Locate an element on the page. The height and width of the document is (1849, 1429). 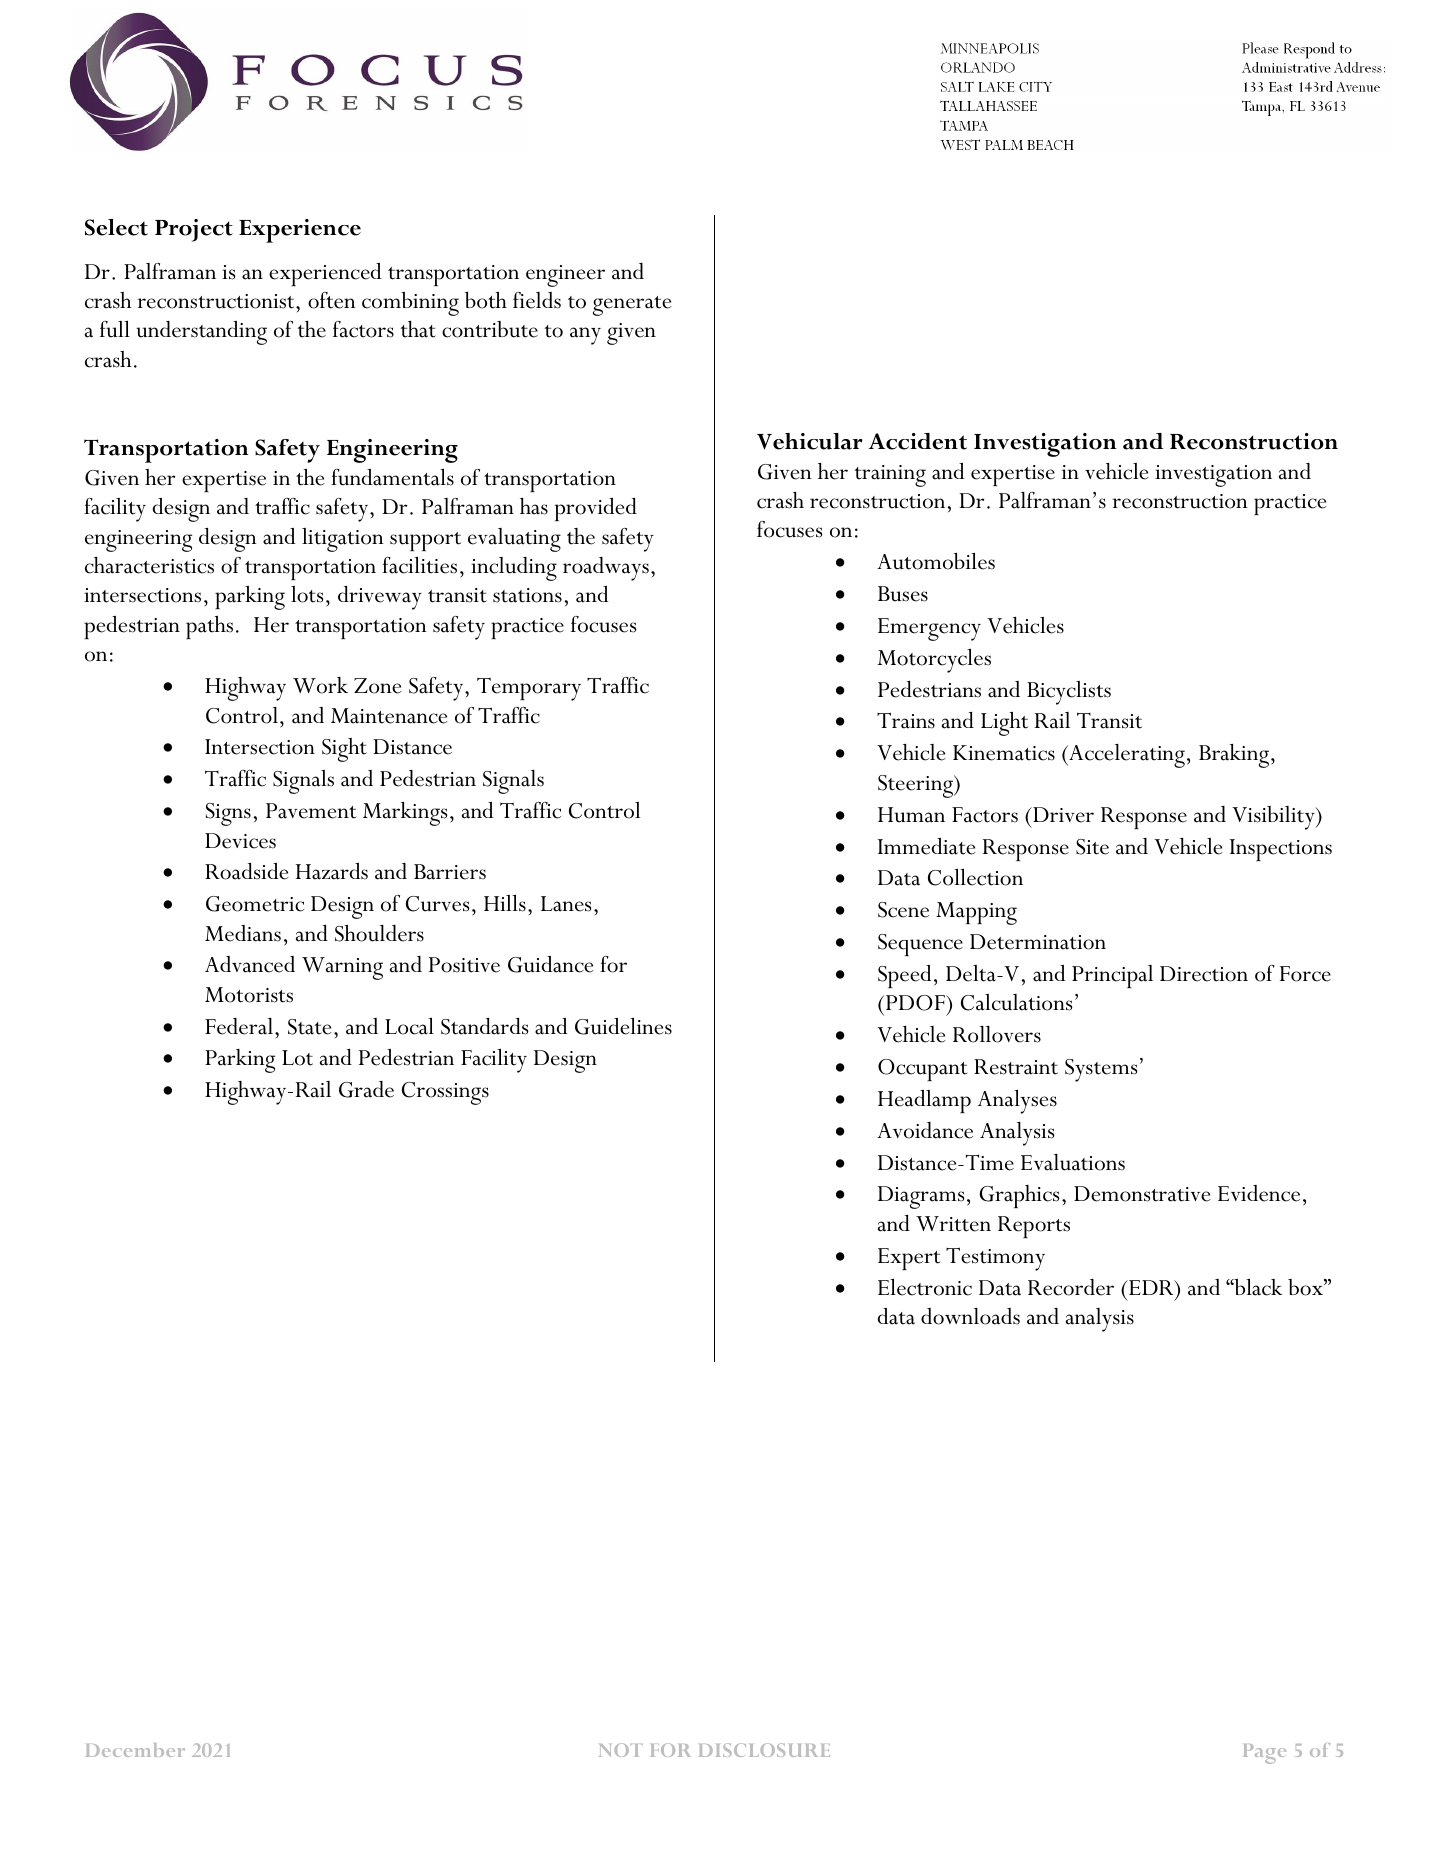
Guidelines is located at coordinates (623, 1026).
